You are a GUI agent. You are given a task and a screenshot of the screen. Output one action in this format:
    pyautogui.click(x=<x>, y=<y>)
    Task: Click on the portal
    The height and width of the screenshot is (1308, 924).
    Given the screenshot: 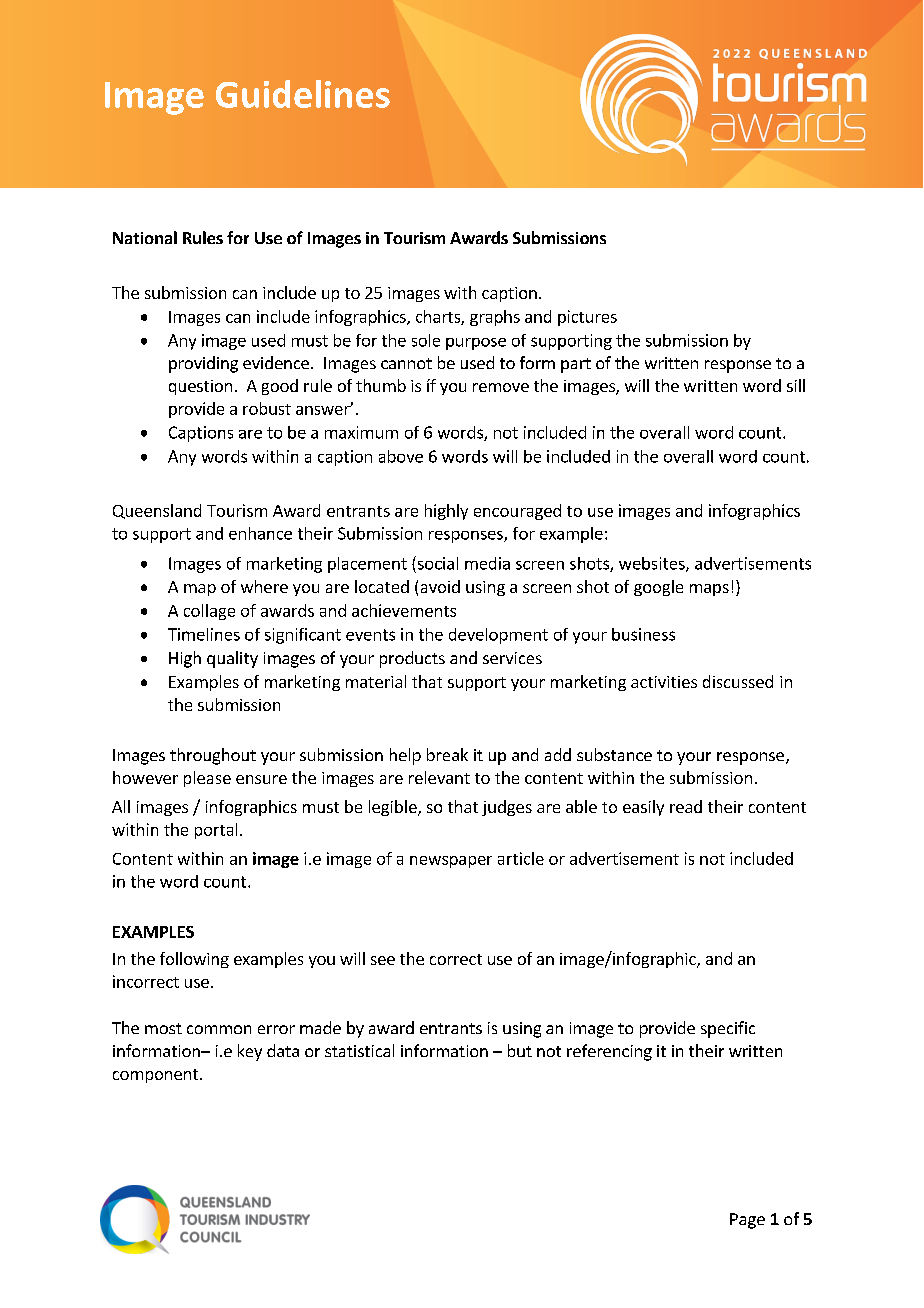 What is the action you would take?
    pyautogui.click(x=216, y=831)
